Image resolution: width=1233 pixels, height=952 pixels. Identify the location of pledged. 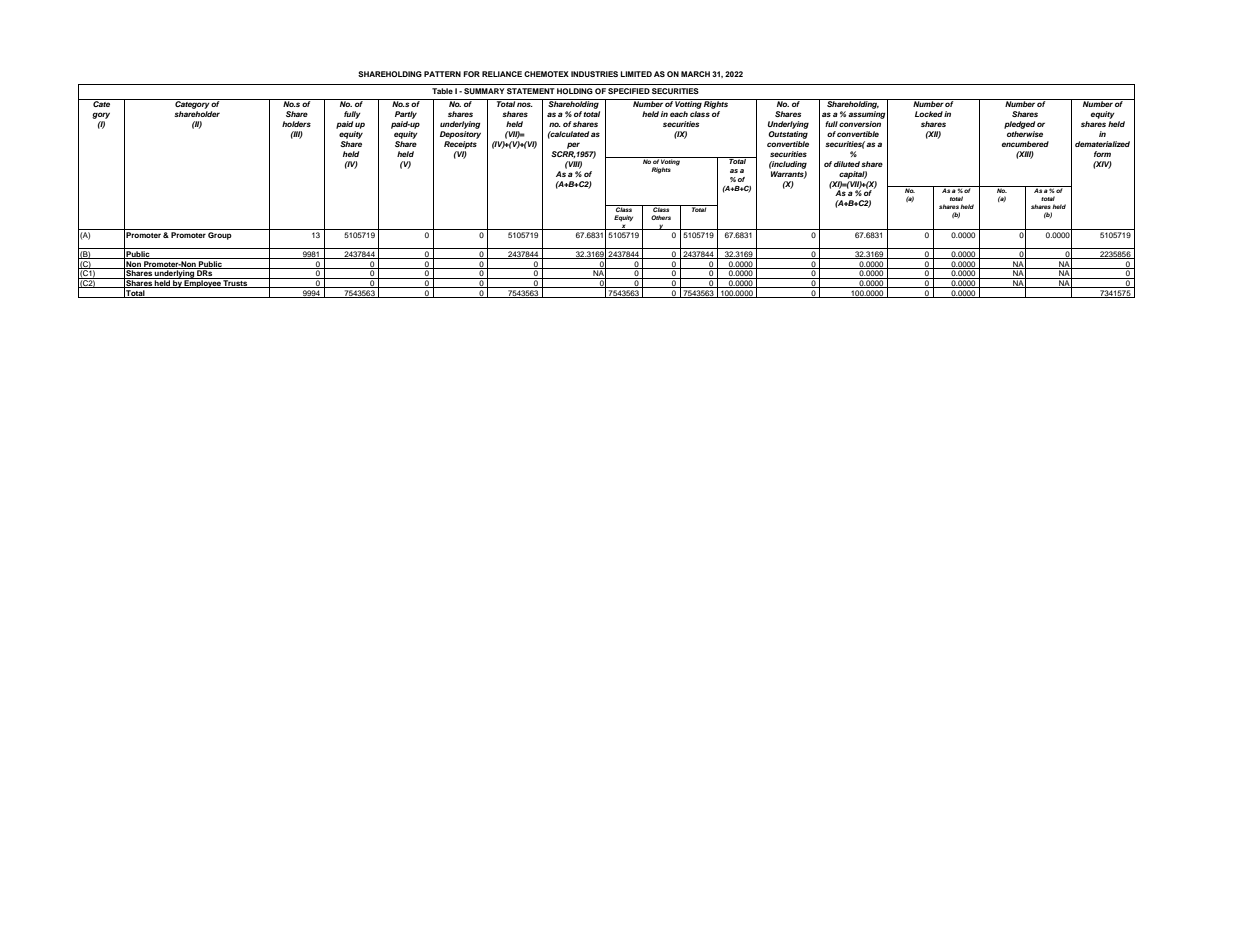
(1019, 125).
